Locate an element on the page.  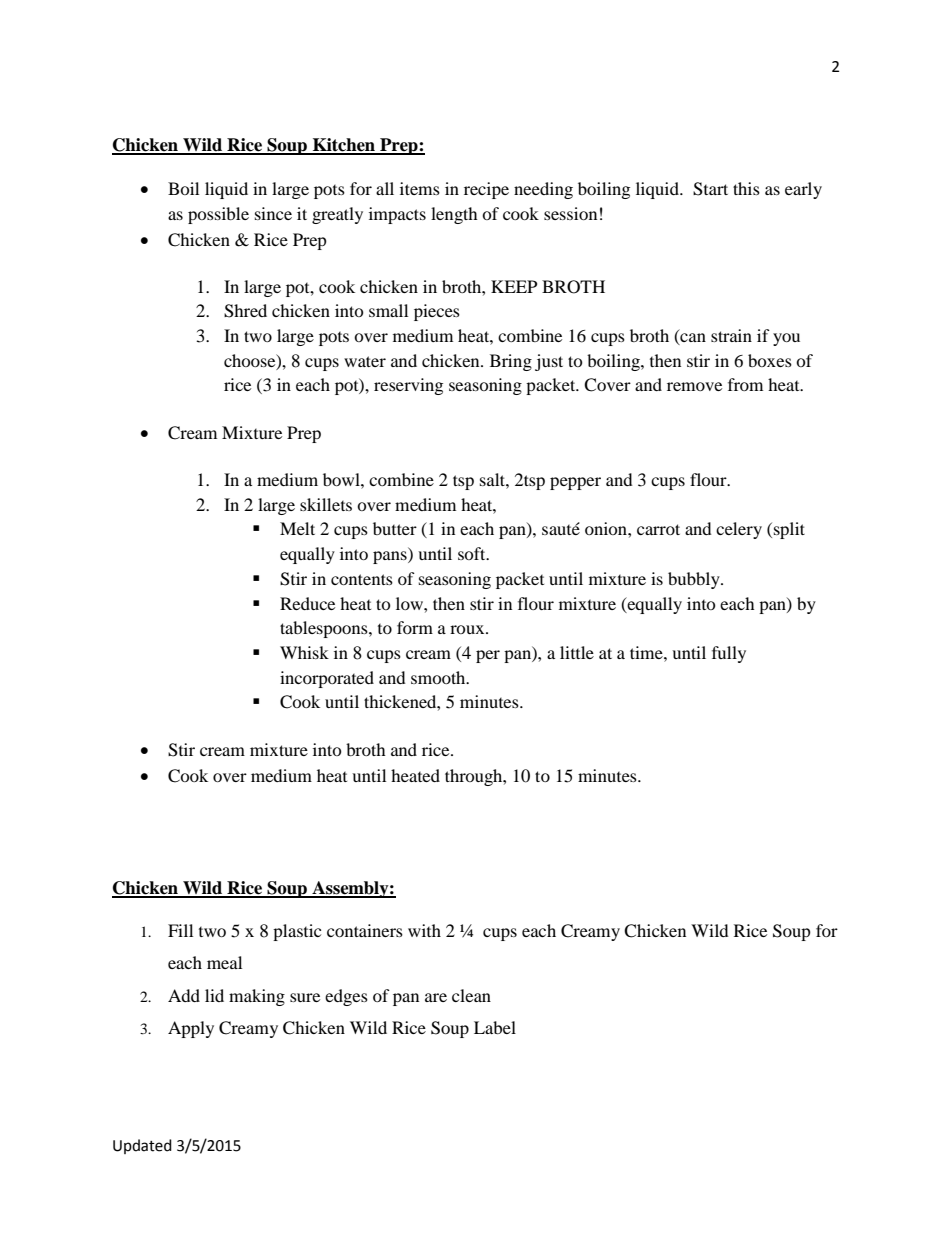
Fill is located at coordinates (180, 930).
